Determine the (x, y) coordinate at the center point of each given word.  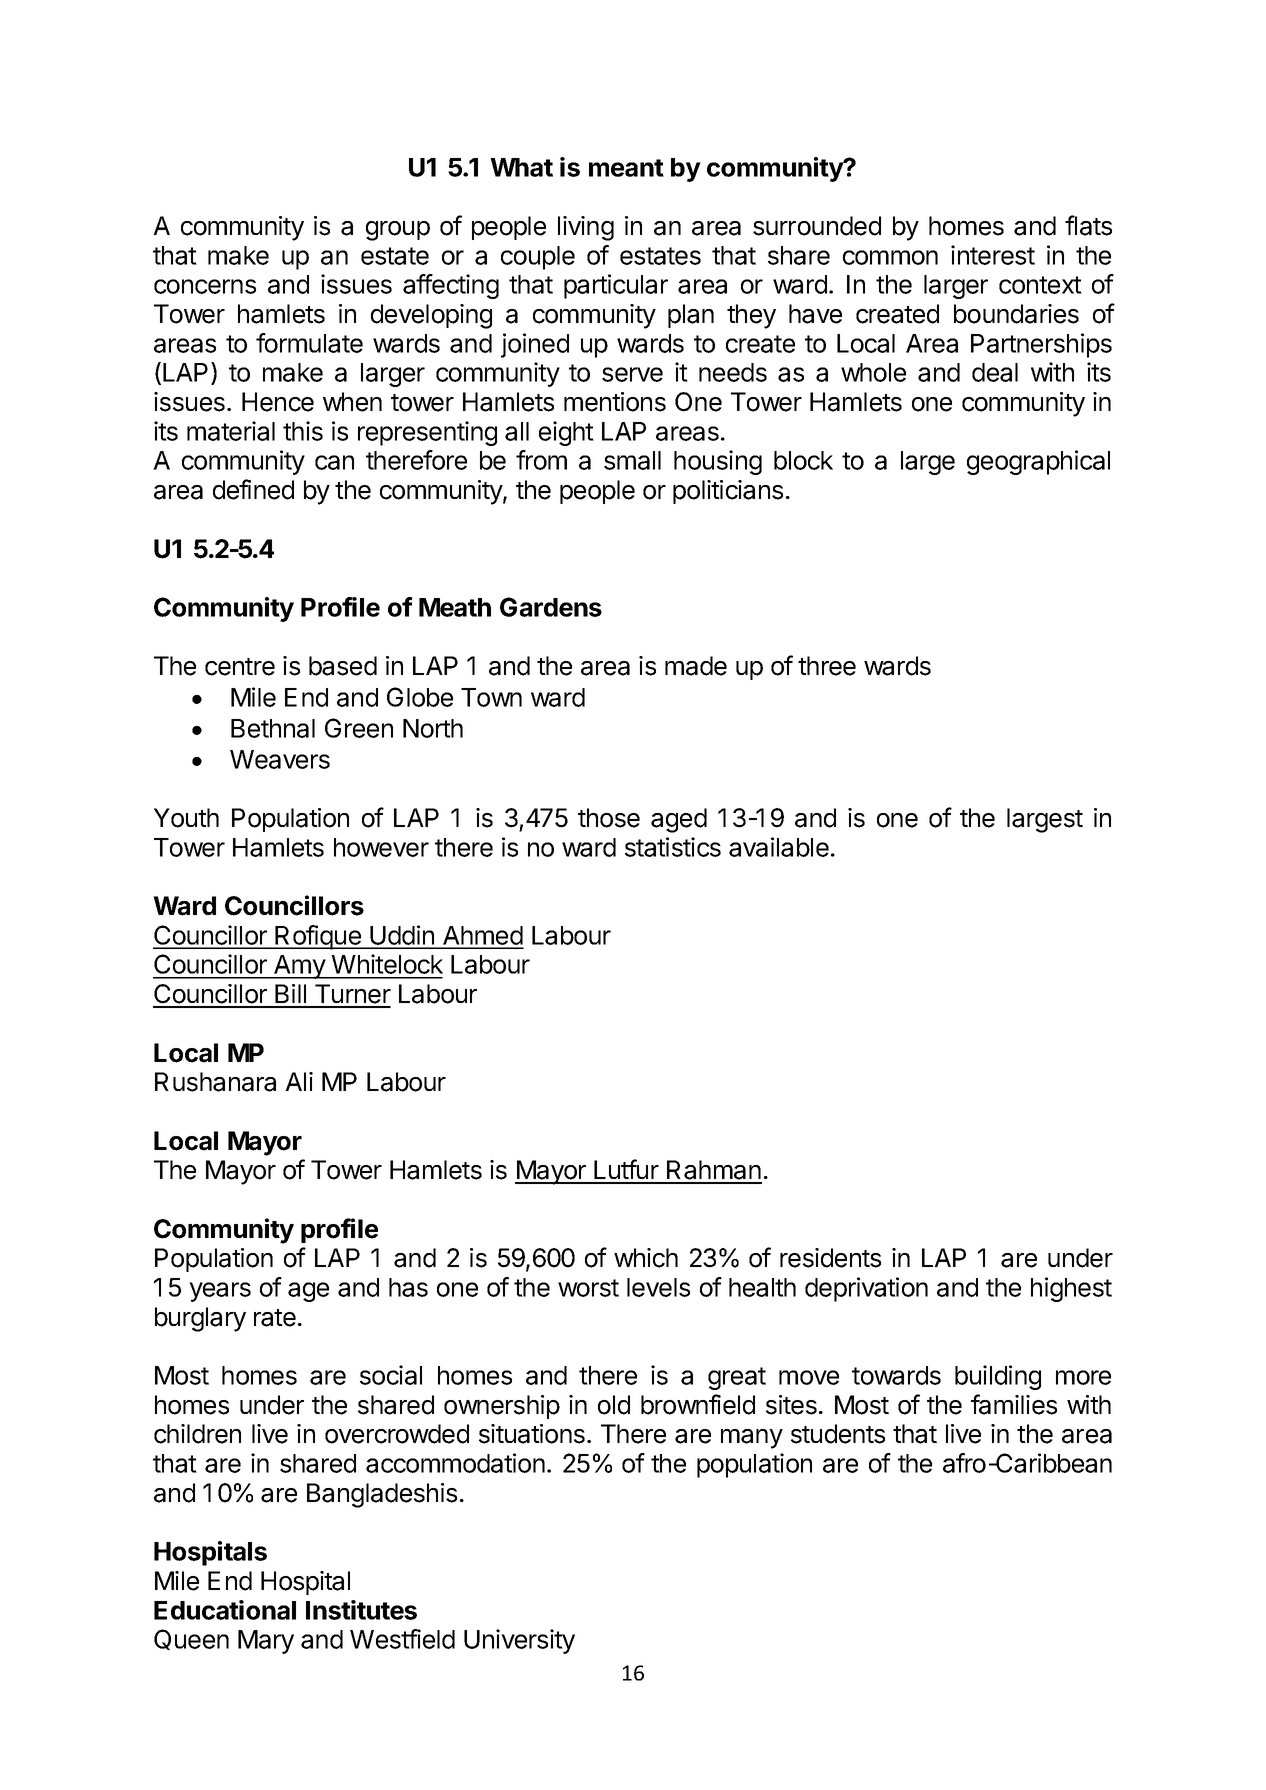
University (519, 1641)
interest (993, 255)
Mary (266, 1642)
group (398, 231)
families (1014, 1404)
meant (626, 168)
